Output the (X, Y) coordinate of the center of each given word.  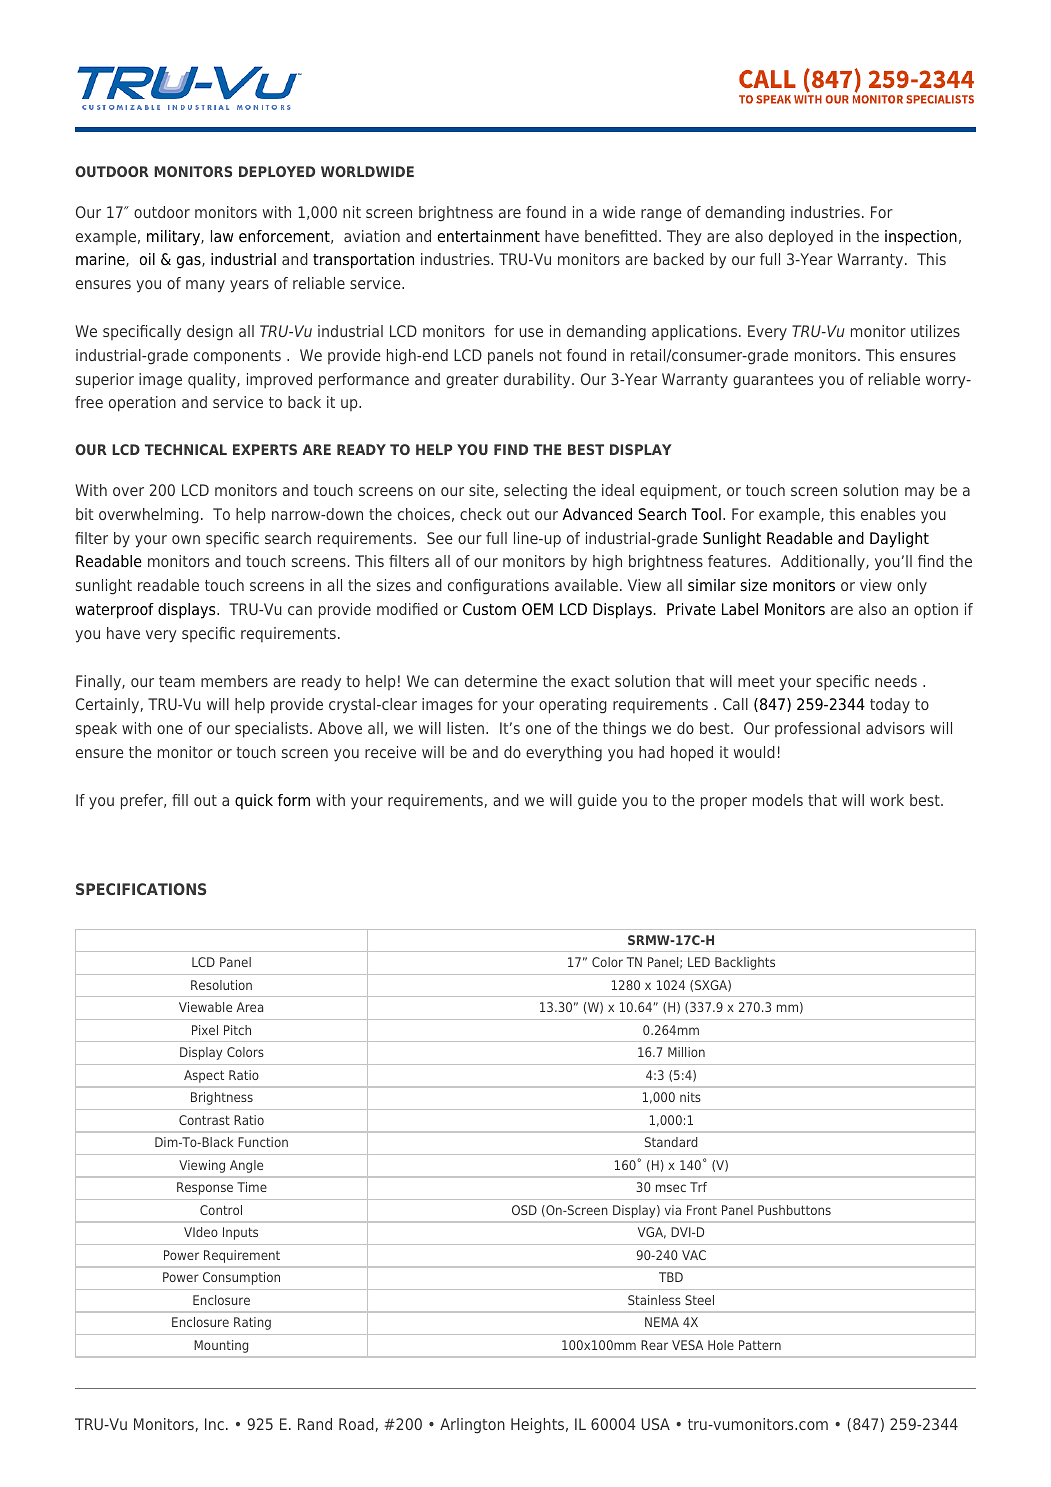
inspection (921, 238)
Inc (214, 1424)
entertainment (489, 236)
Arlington (472, 1426)
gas (190, 262)
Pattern (760, 1345)
